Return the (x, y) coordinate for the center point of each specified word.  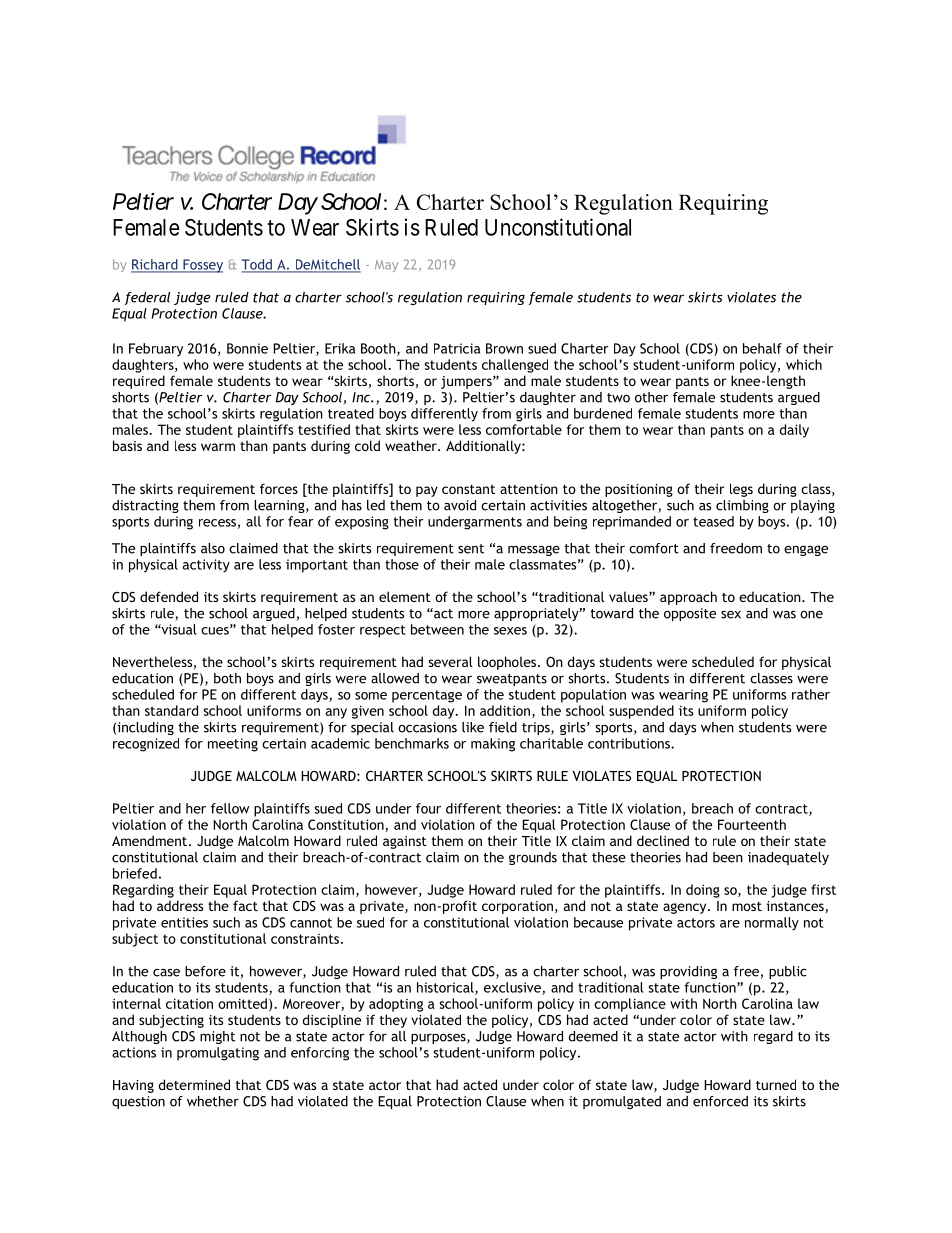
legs (741, 490)
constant (468, 489)
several (450, 661)
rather (811, 694)
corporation (517, 907)
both (227, 678)
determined (194, 1084)
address (180, 905)
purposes (439, 1039)
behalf (762, 348)
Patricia (457, 348)
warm (218, 447)
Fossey (202, 266)
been (728, 857)
